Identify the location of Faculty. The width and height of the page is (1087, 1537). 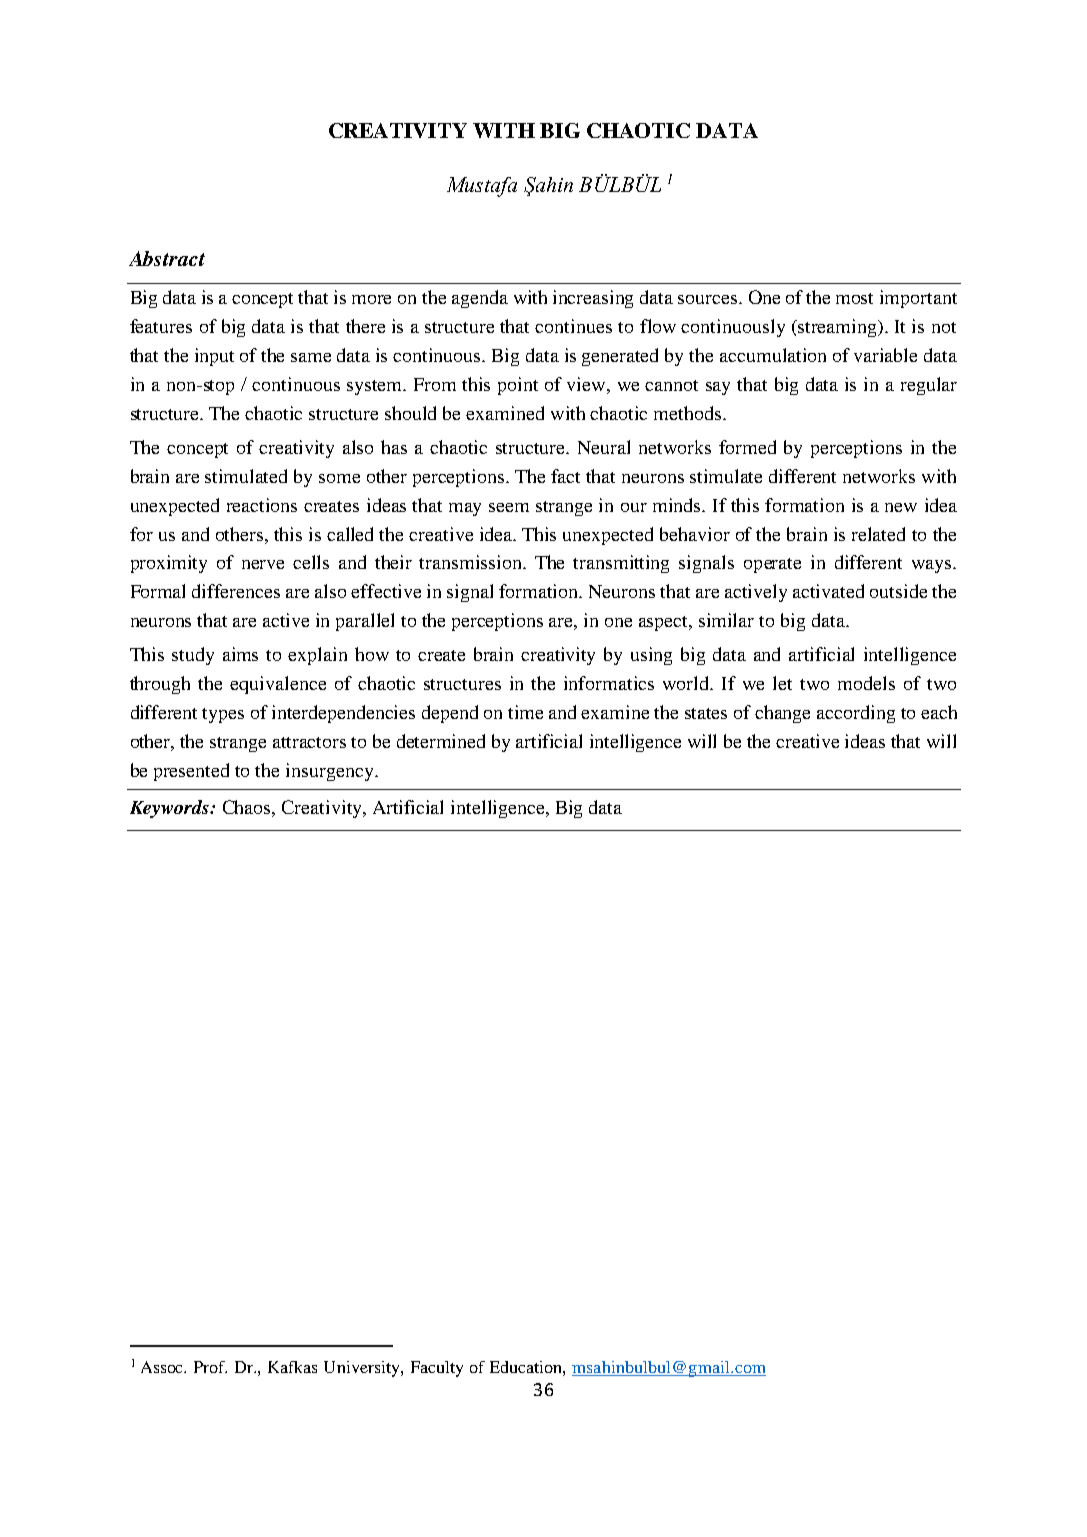
(437, 1369).
